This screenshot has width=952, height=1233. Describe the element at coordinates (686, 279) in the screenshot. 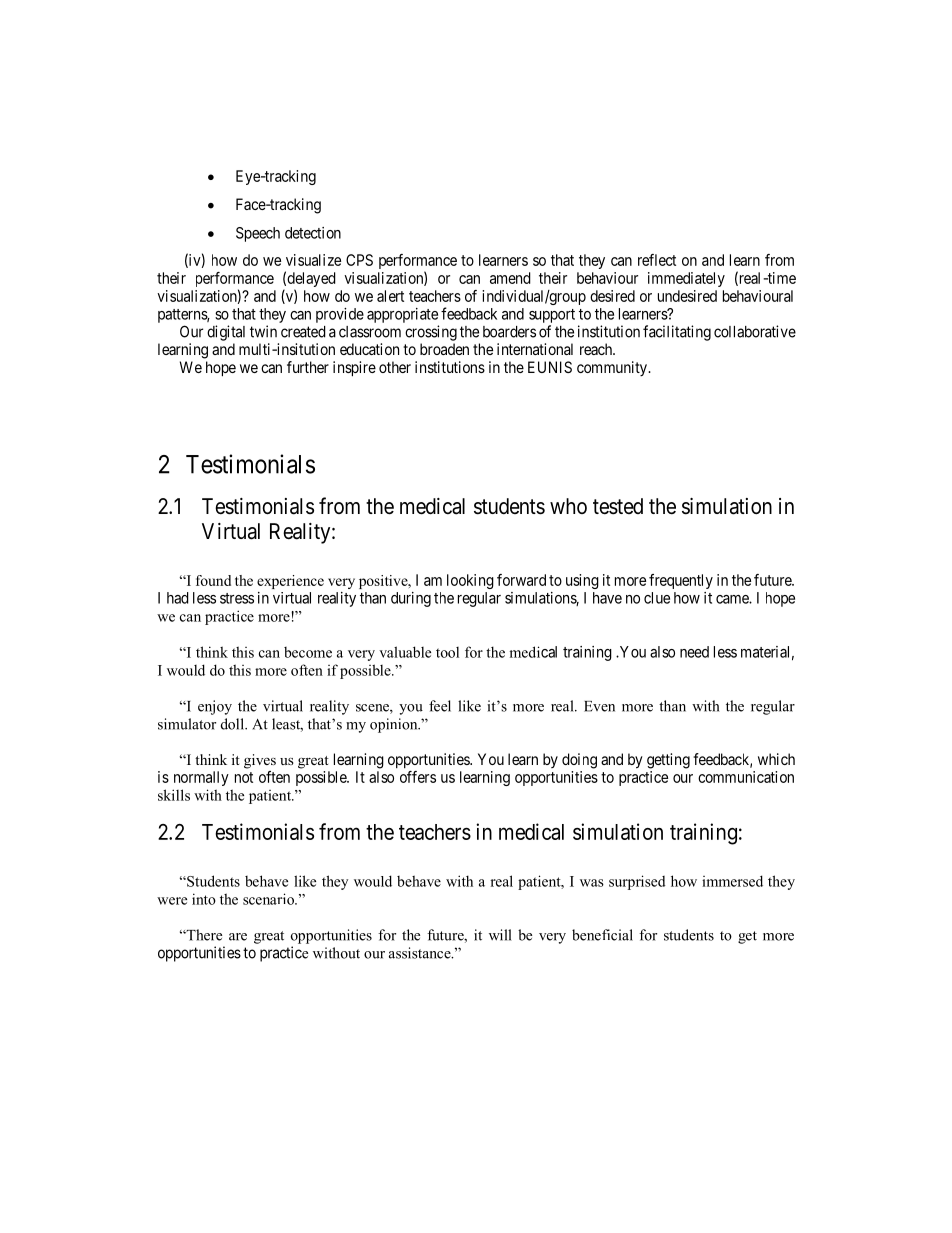

I see `immediately` at that location.
